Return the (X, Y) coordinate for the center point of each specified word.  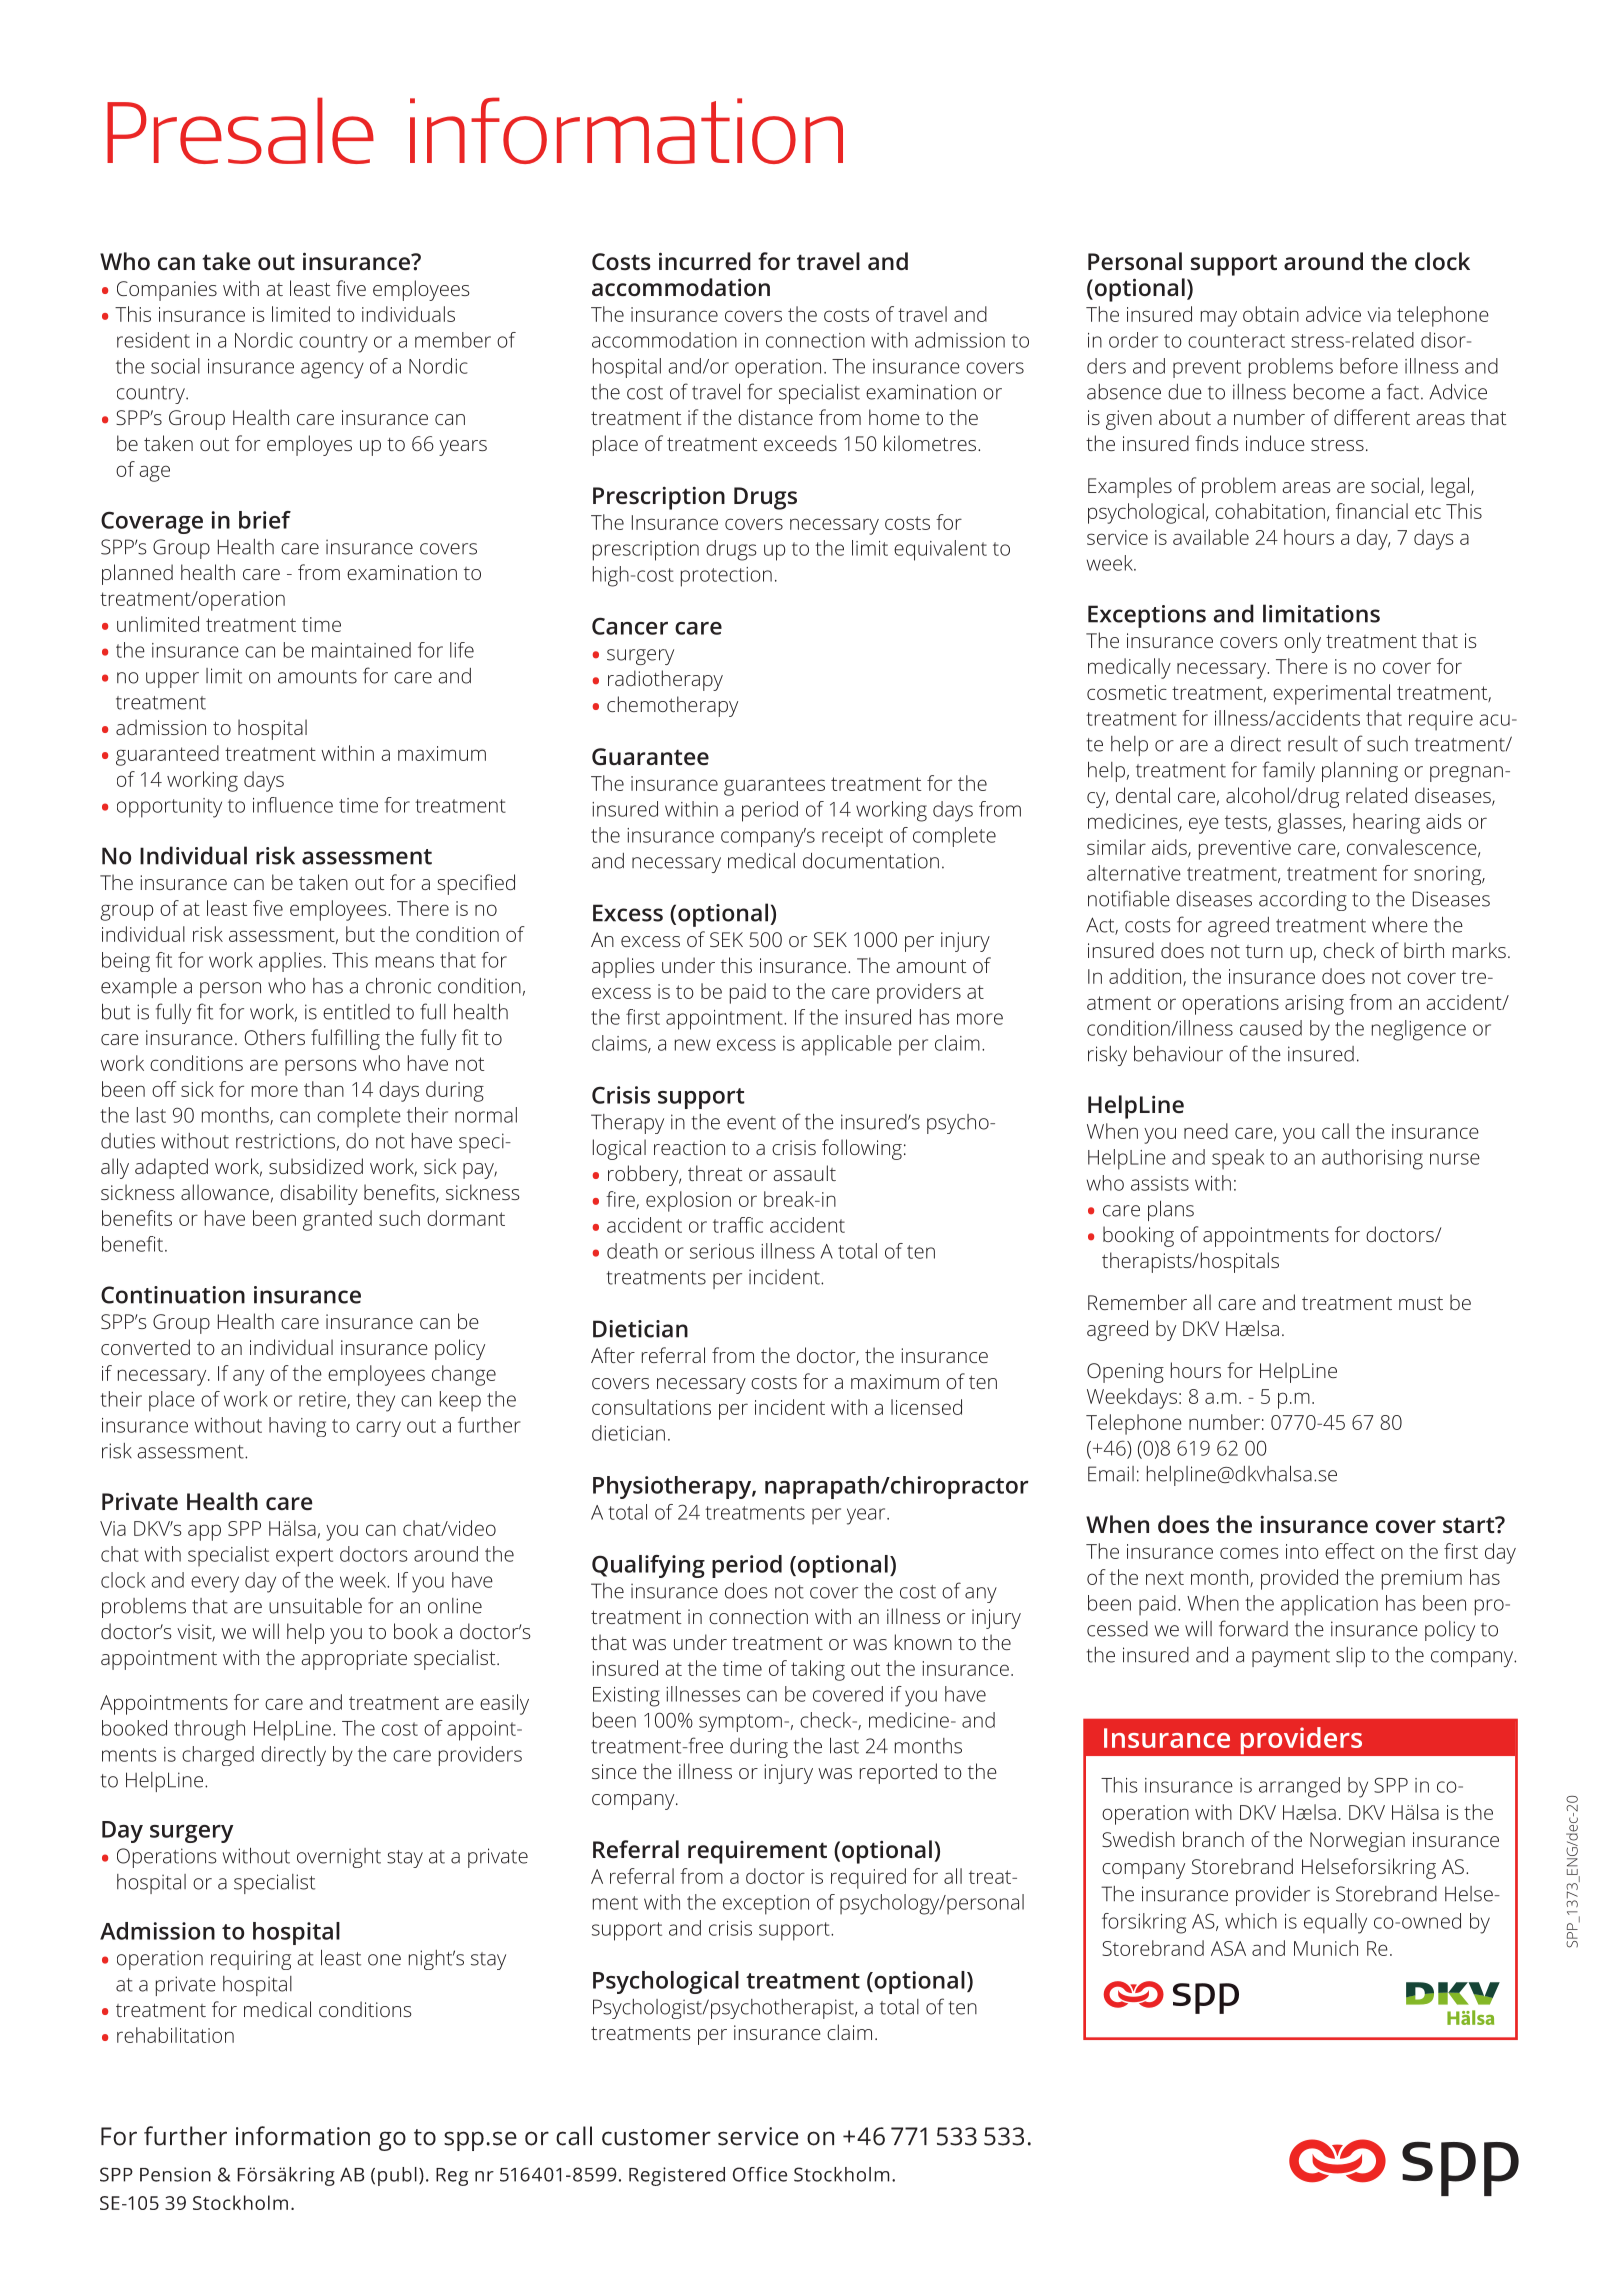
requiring (251, 1960)
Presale (240, 130)
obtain (1271, 314)
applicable (846, 1045)
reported (898, 1773)
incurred (705, 261)
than (324, 1089)
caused (1271, 1028)
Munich (1326, 1948)
